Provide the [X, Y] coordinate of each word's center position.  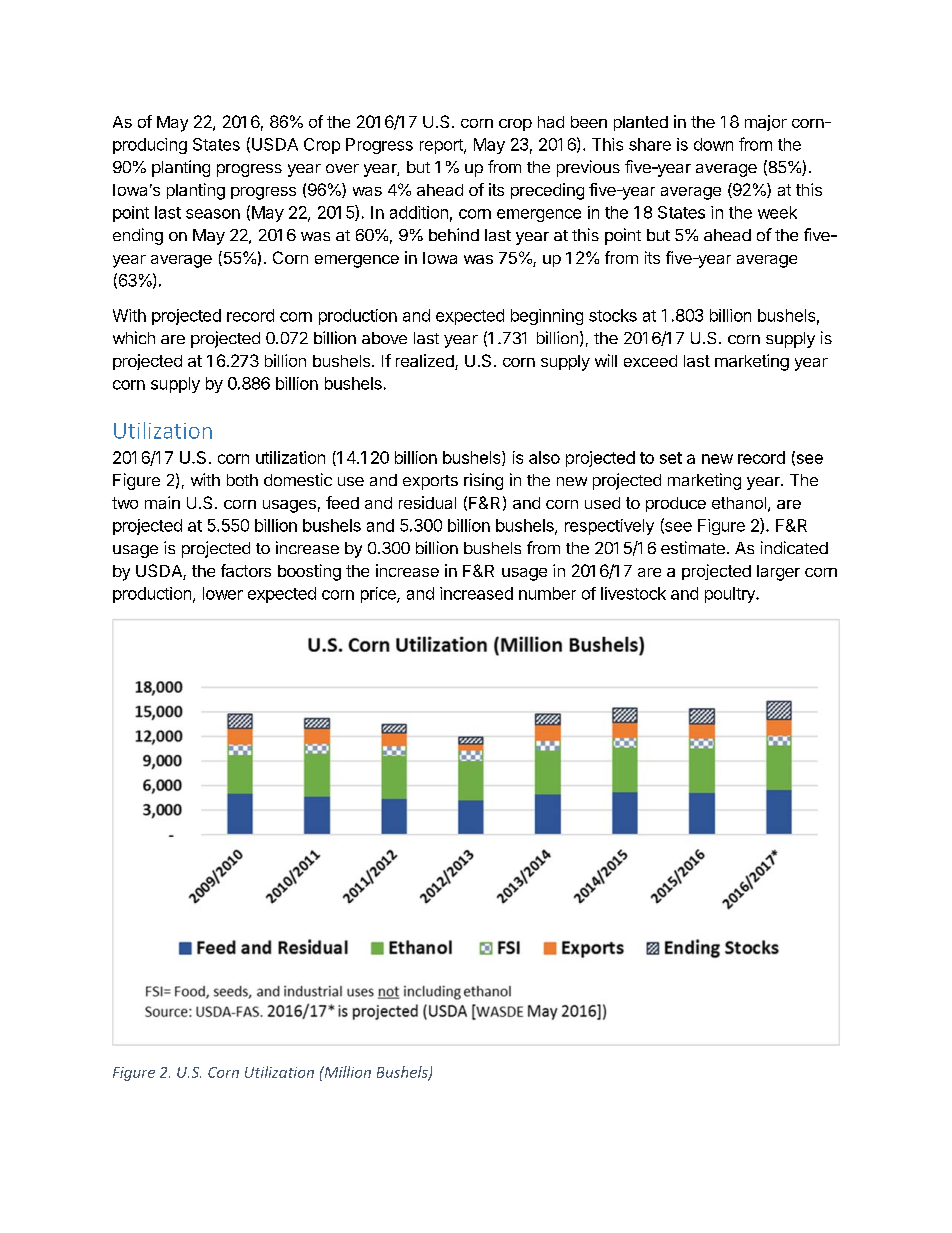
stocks [613, 315]
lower [223, 593]
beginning [547, 317]
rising [483, 481]
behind [454, 234]
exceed [650, 361]
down [713, 144]
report [442, 146]
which [134, 337]
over [342, 168]
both [242, 480]
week [777, 212]
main [162, 502]
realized [426, 362]
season [213, 214]
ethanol [739, 503]
